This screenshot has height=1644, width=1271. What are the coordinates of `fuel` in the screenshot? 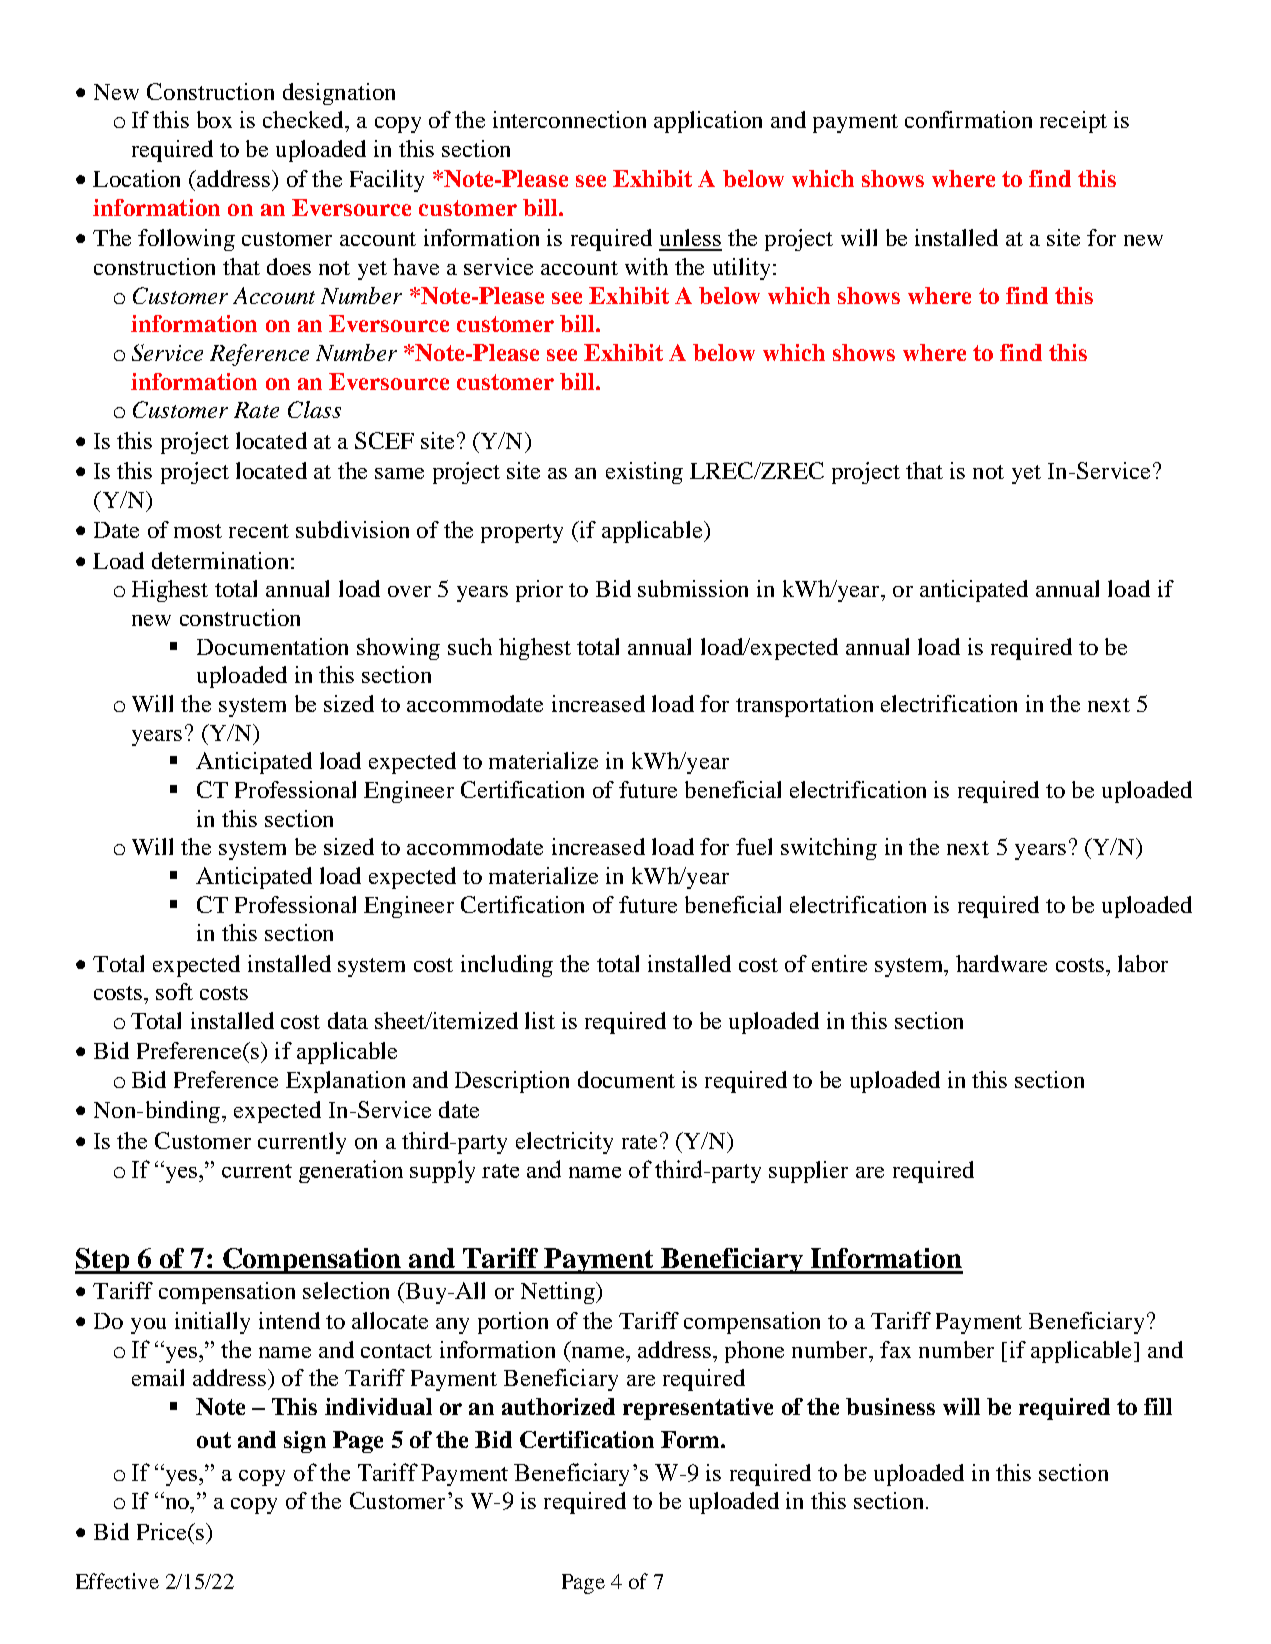 It's located at (754, 846).
